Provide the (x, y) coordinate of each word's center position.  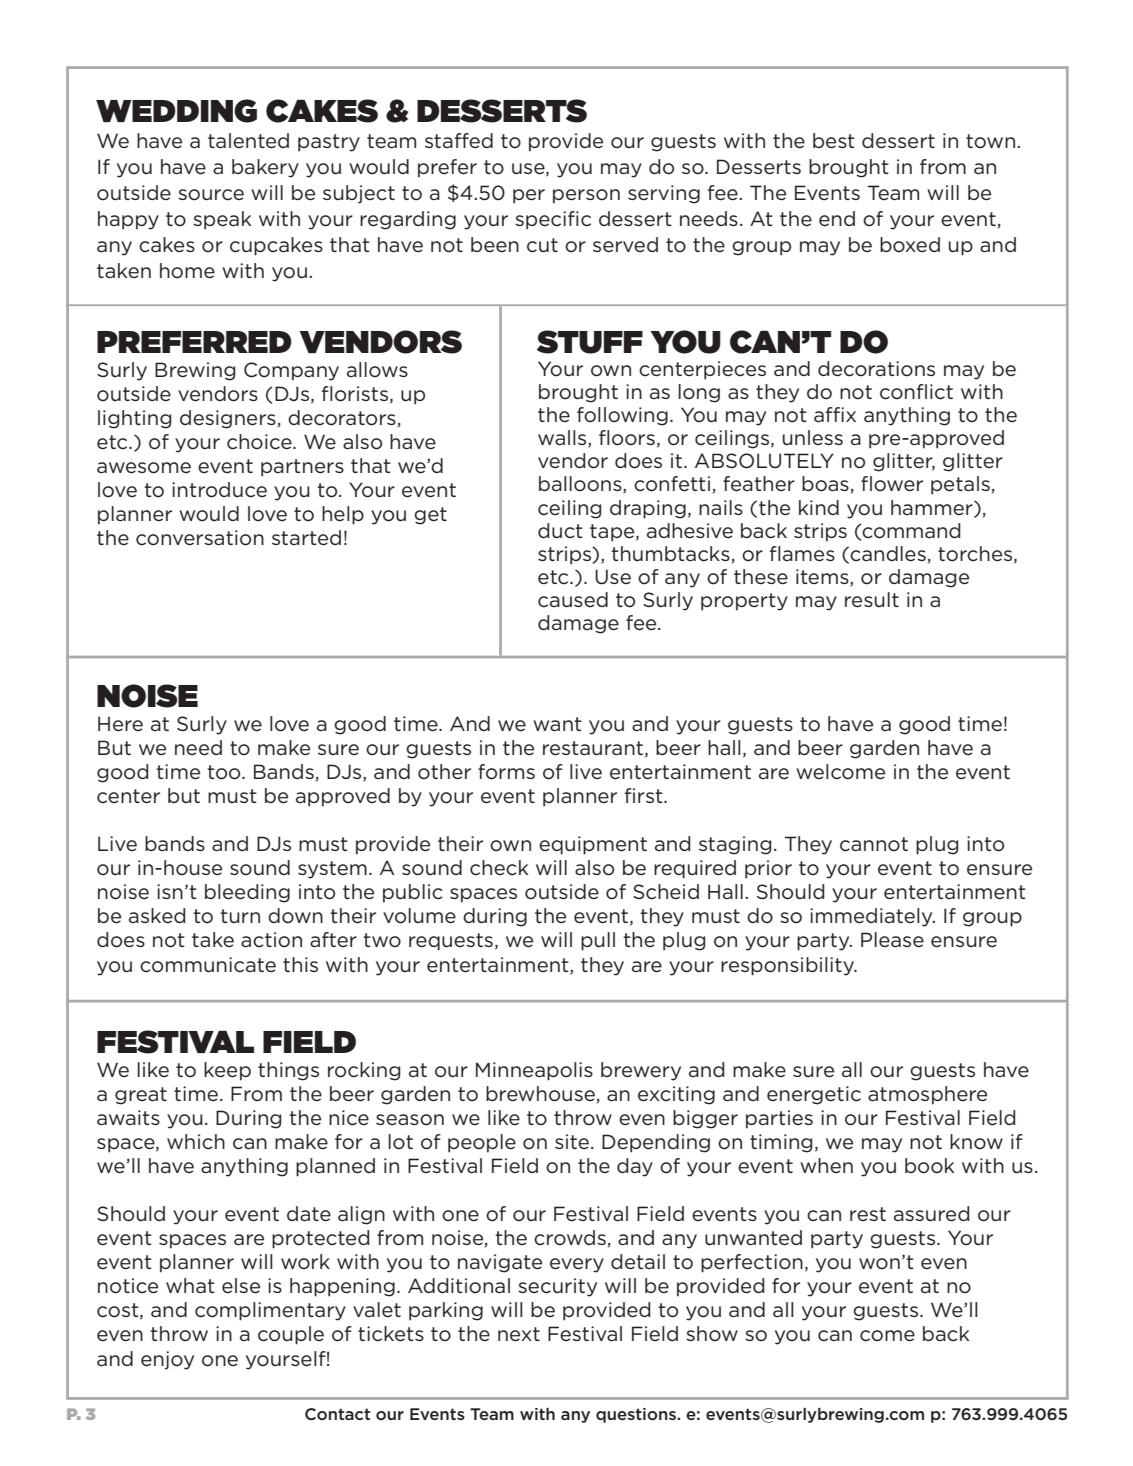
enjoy (167, 1360)
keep (227, 1071)
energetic (814, 1095)
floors (627, 438)
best (834, 141)
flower (892, 484)
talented (248, 141)
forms (506, 772)
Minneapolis (534, 1071)
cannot (874, 844)
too (225, 772)
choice (260, 442)
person (586, 196)
